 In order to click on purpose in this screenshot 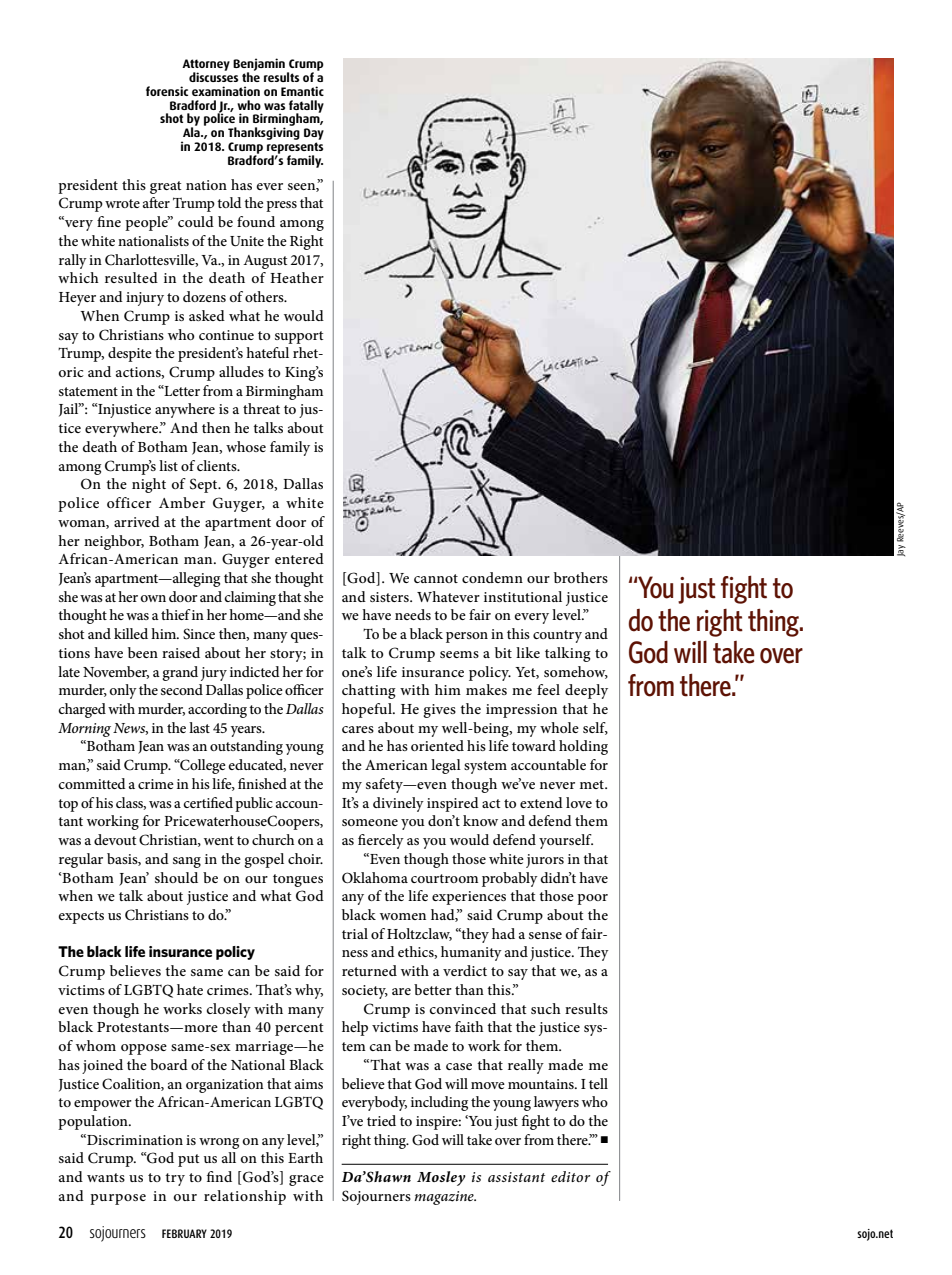, I will do `click(118, 1199)`.
